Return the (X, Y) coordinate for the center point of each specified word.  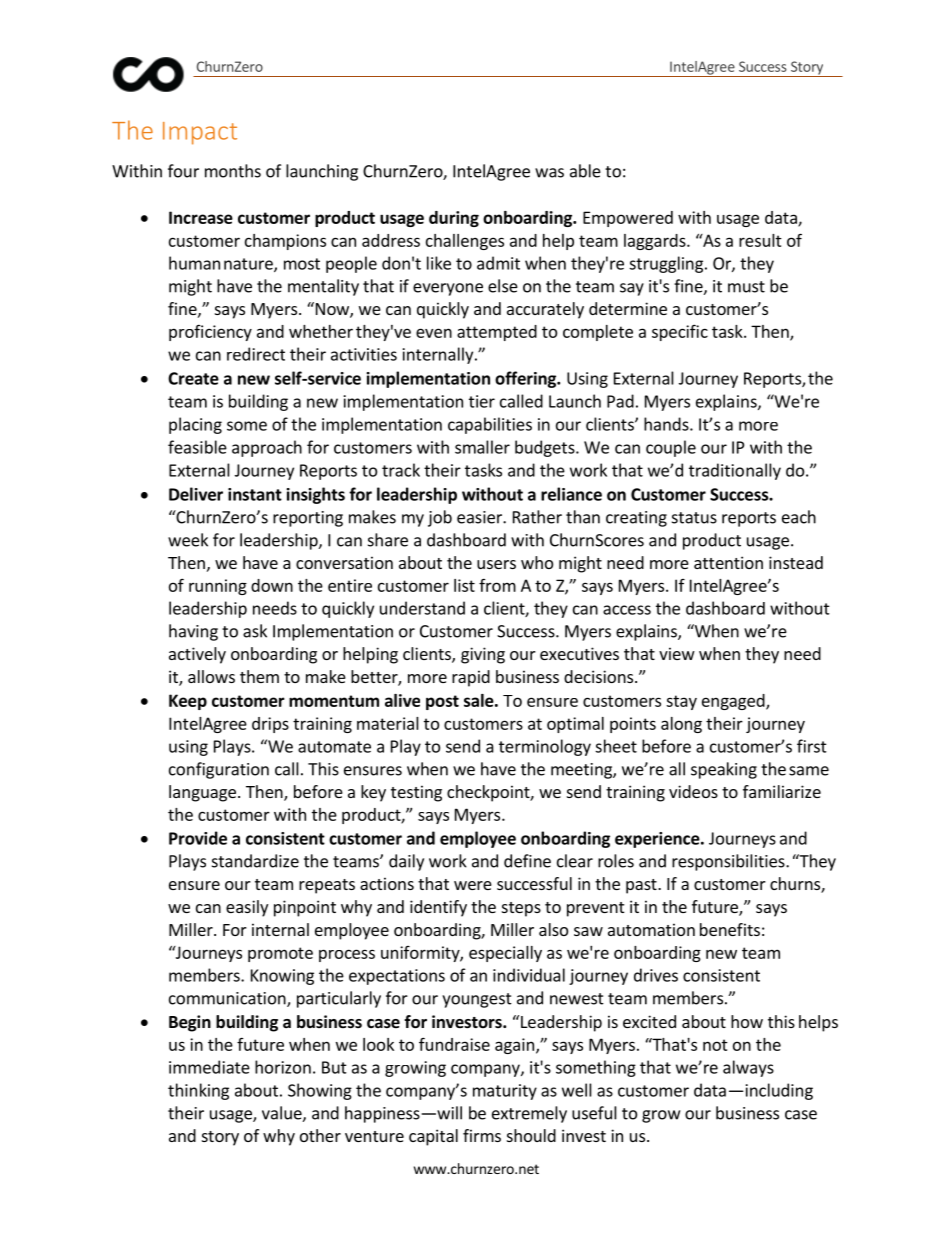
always (748, 1068)
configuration (219, 770)
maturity (505, 1092)
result (760, 240)
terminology (545, 747)
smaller (482, 447)
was (549, 173)
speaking (724, 770)
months (233, 171)
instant (255, 494)
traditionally (735, 471)
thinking (198, 1091)
